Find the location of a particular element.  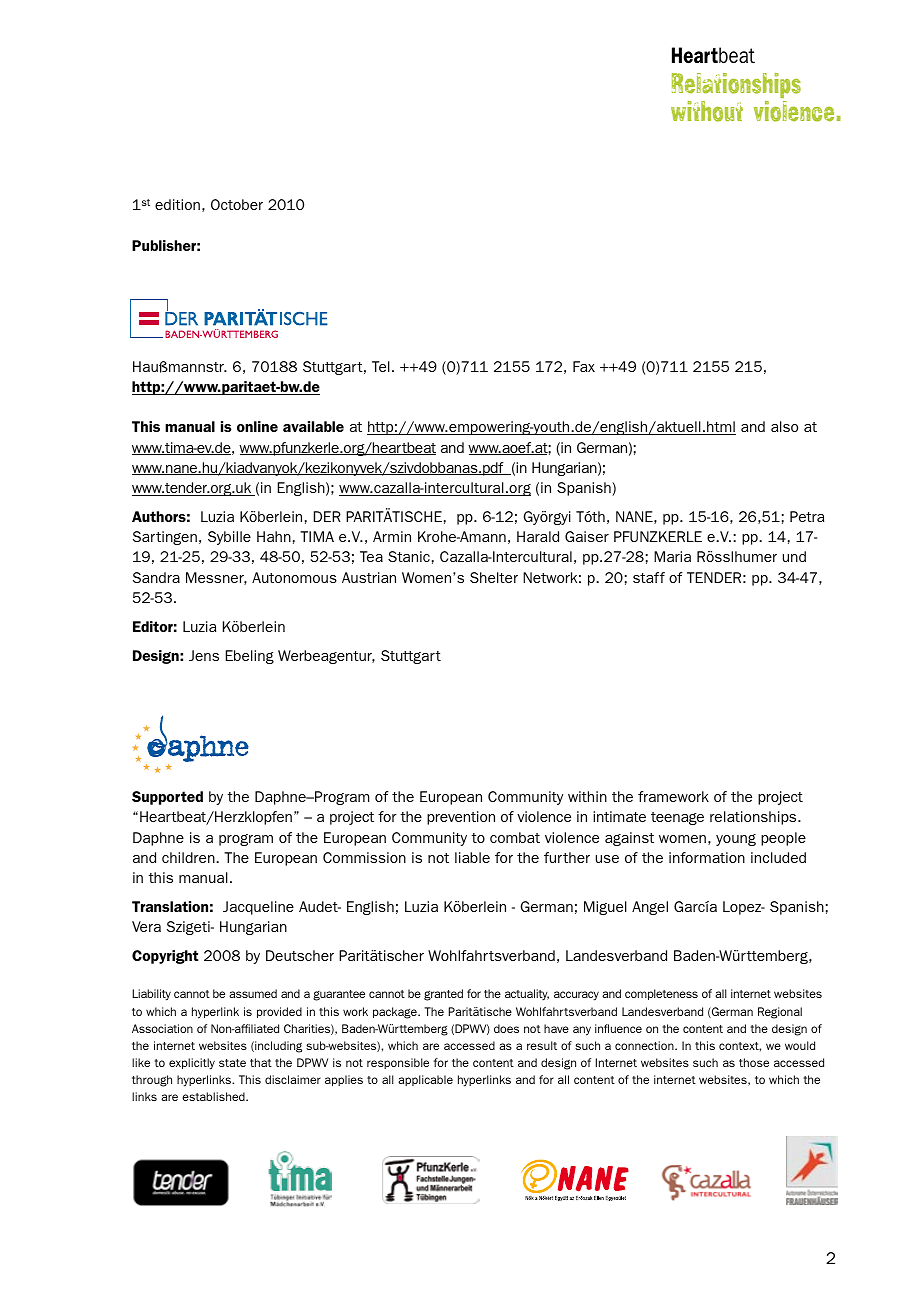

also is located at coordinates (784, 426).
